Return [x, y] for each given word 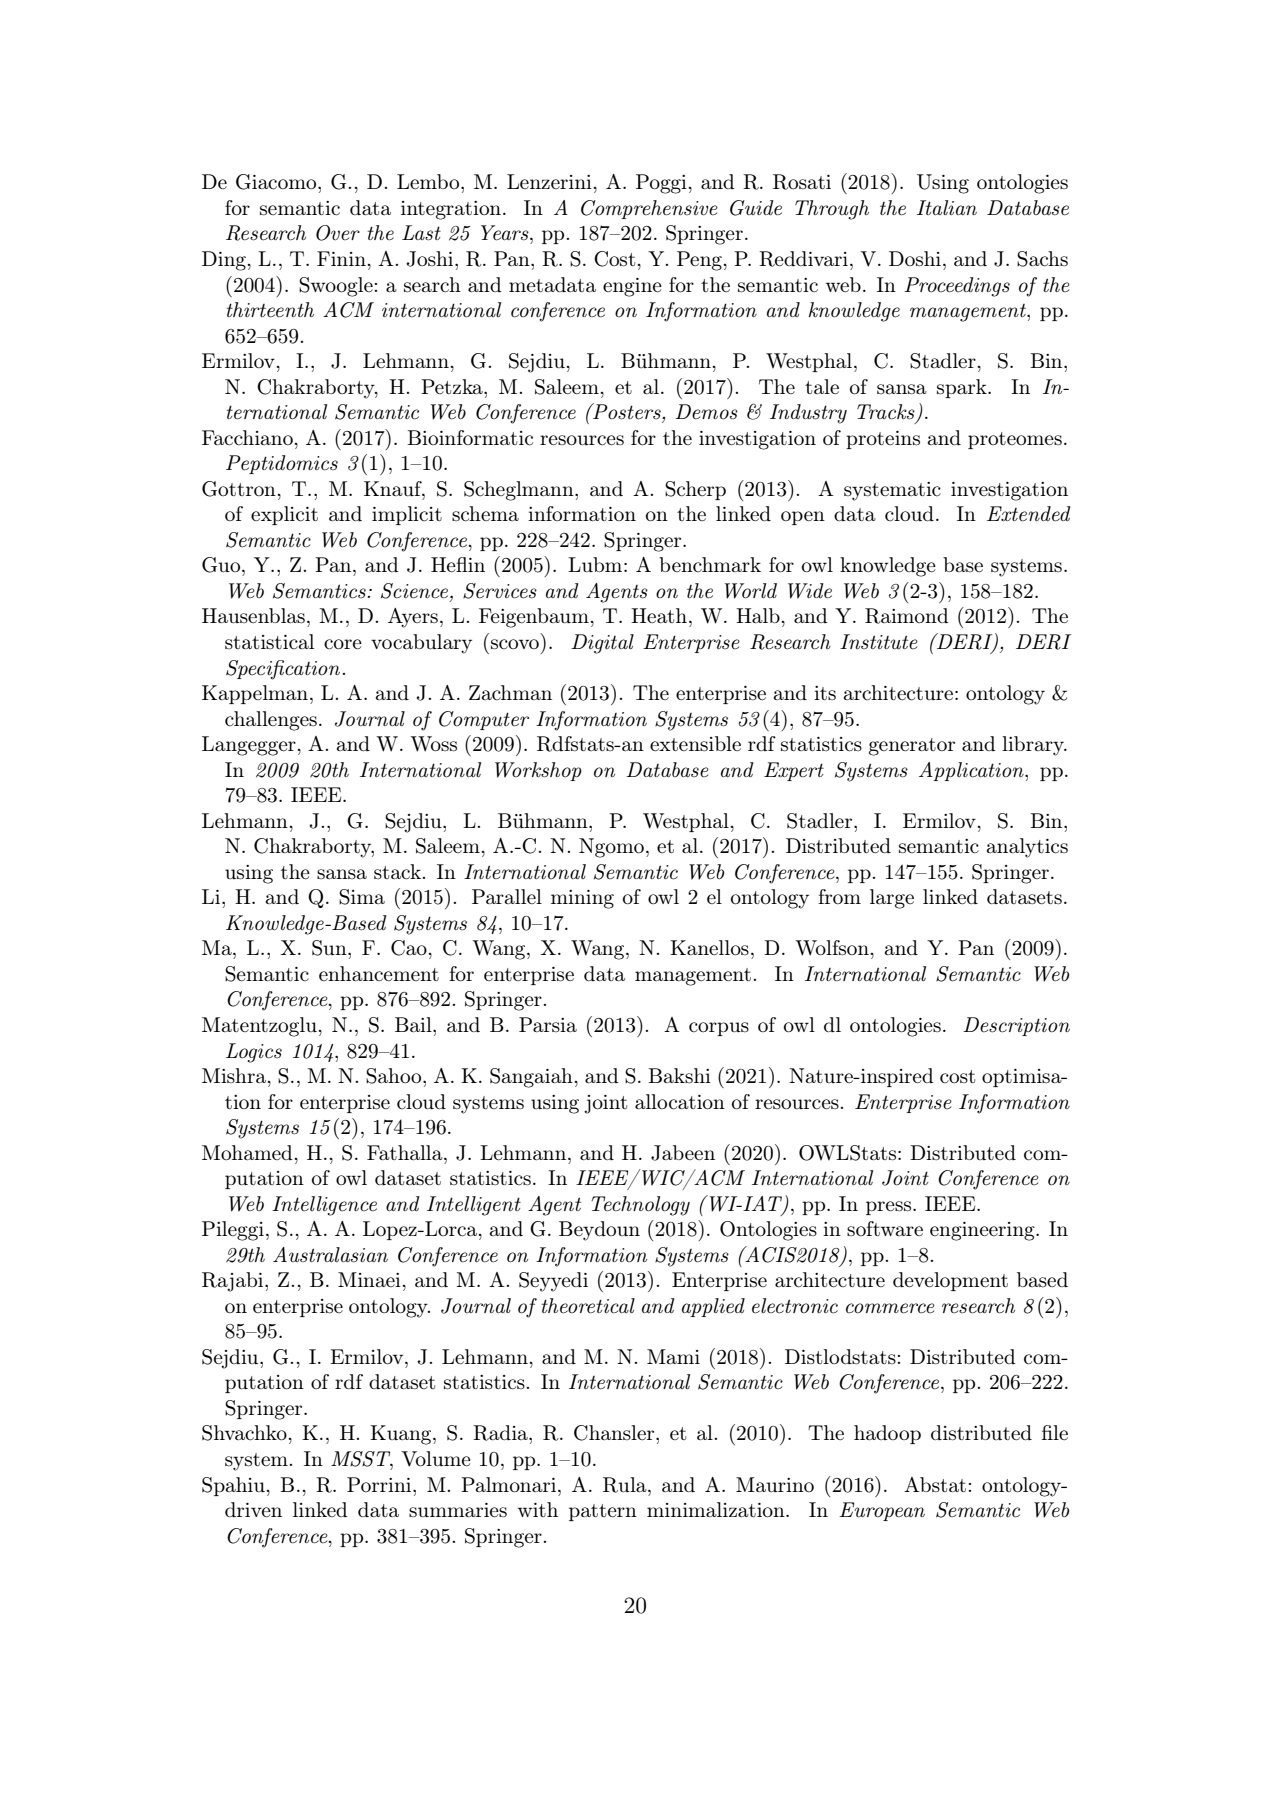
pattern [603, 1512]
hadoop [887, 1434]
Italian [947, 207]
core [343, 644]
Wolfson [833, 948]
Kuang [402, 1435]
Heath [659, 615]
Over [338, 233]
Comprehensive [649, 209]
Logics [254, 1053]
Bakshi [679, 1075]
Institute [879, 641]
